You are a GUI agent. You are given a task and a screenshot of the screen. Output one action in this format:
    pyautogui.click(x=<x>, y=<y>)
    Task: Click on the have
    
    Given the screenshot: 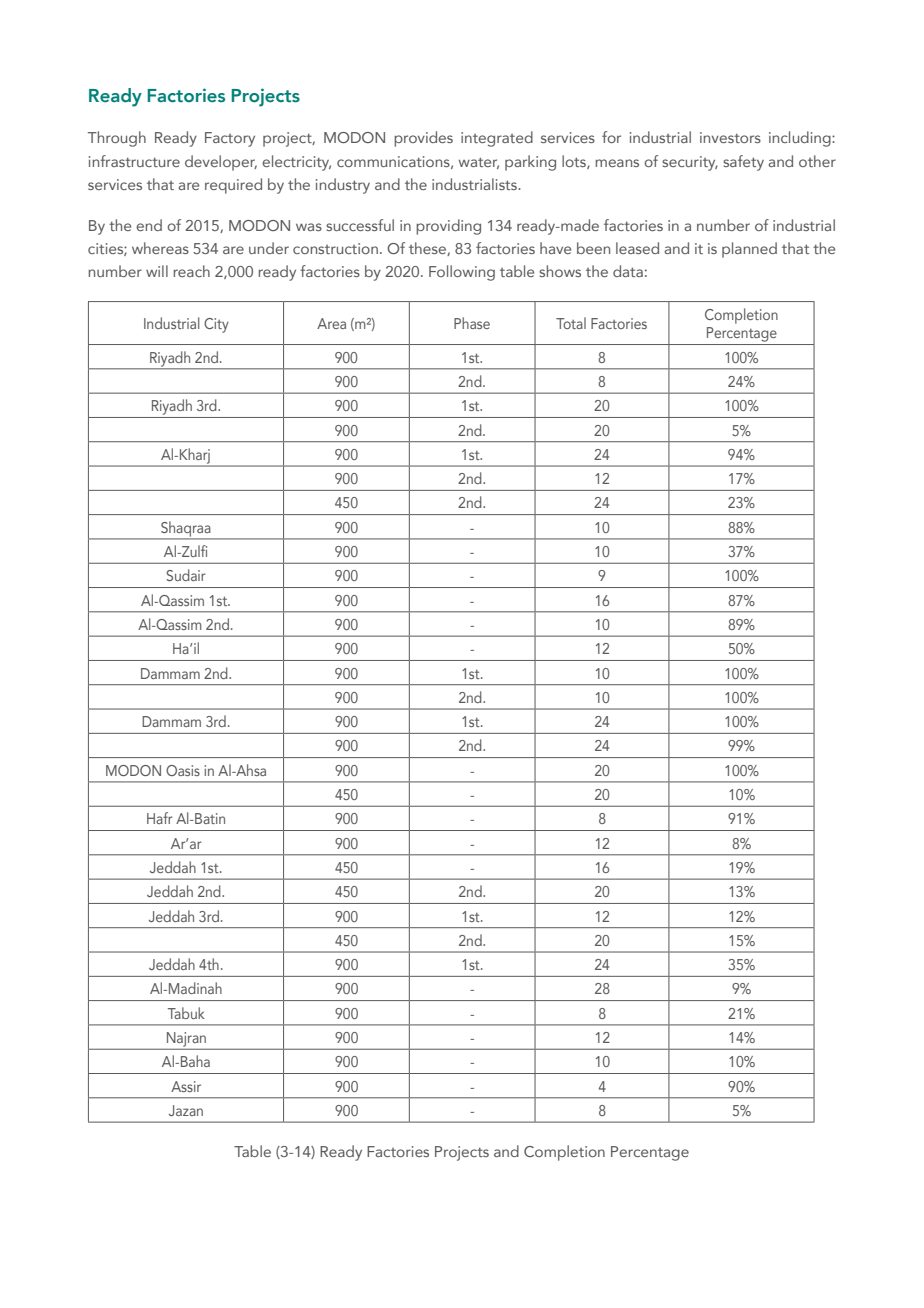 What is the action you would take?
    pyautogui.click(x=555, y=248)
